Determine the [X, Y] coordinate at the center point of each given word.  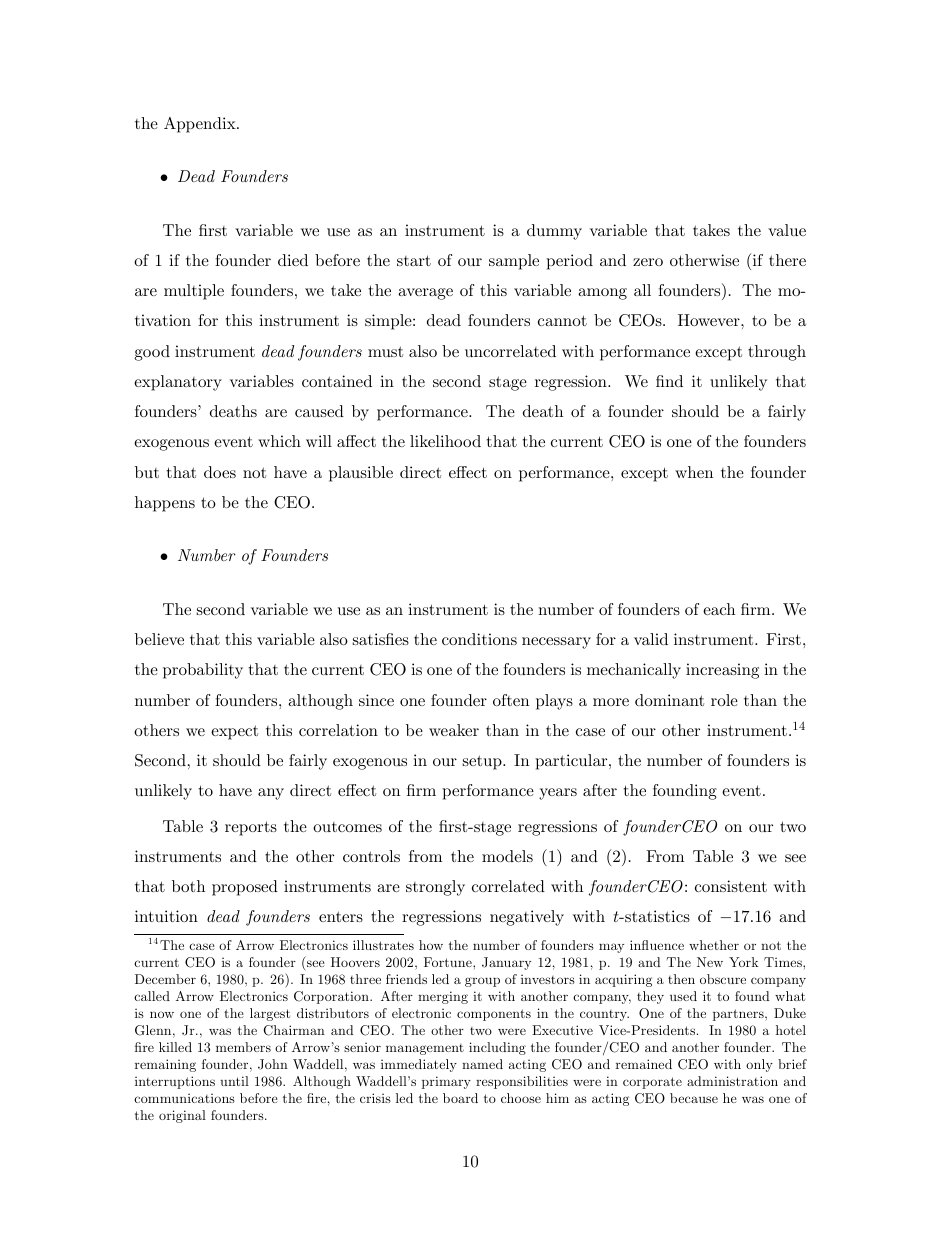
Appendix [201, 125]
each [719, 609]
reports [251, 828]
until [234, 1081]
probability [203, 671]
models [507, 856]
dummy [554, 232]
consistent [731, 886]
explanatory [178, 383]
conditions [479, 639]
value [787, 230]
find [669, 381]
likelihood [445, 441]
